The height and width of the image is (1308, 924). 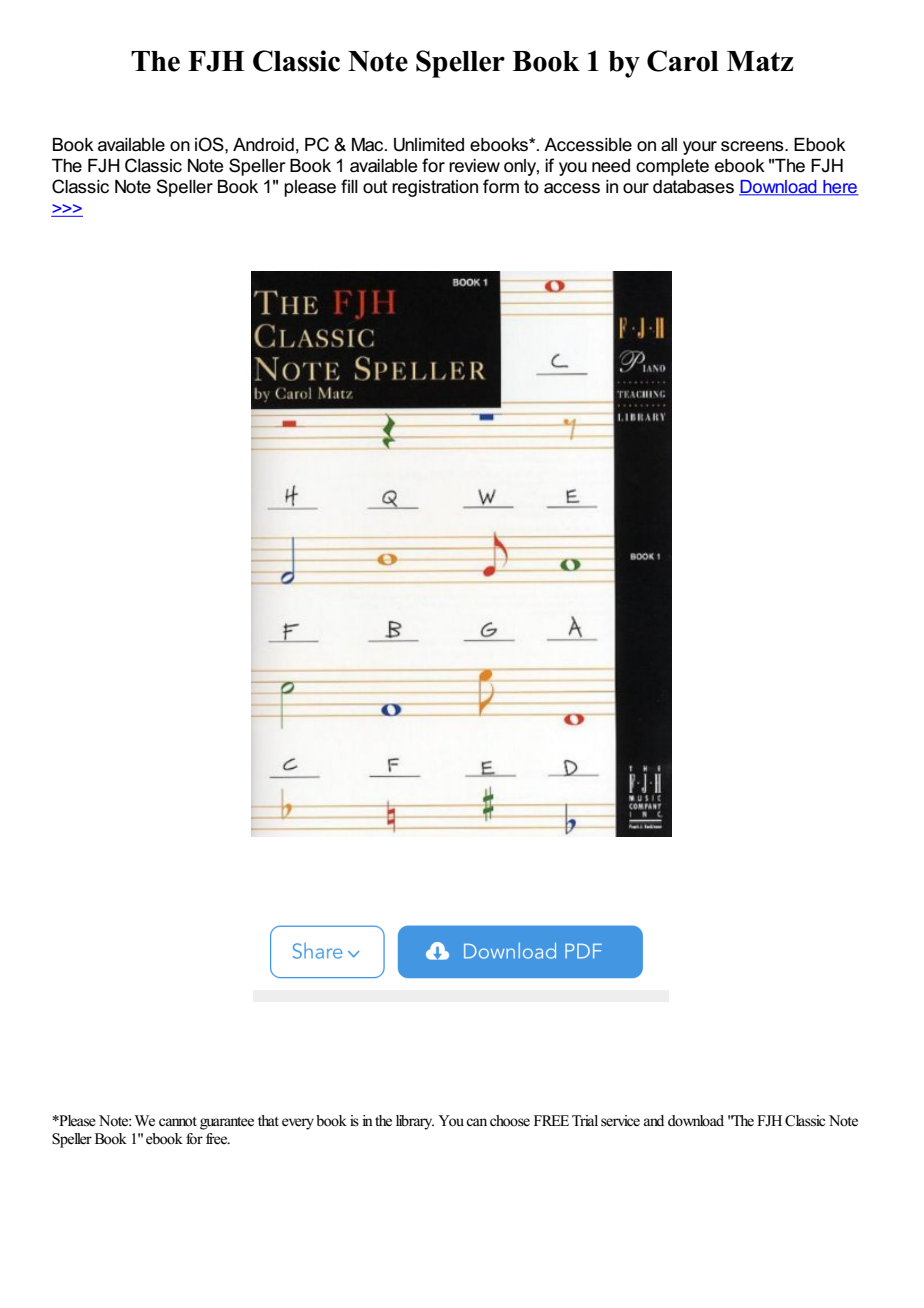 What do you see at coordinates (435, 188) in the image?
I see `registration` at bounding box center [435, 188].
